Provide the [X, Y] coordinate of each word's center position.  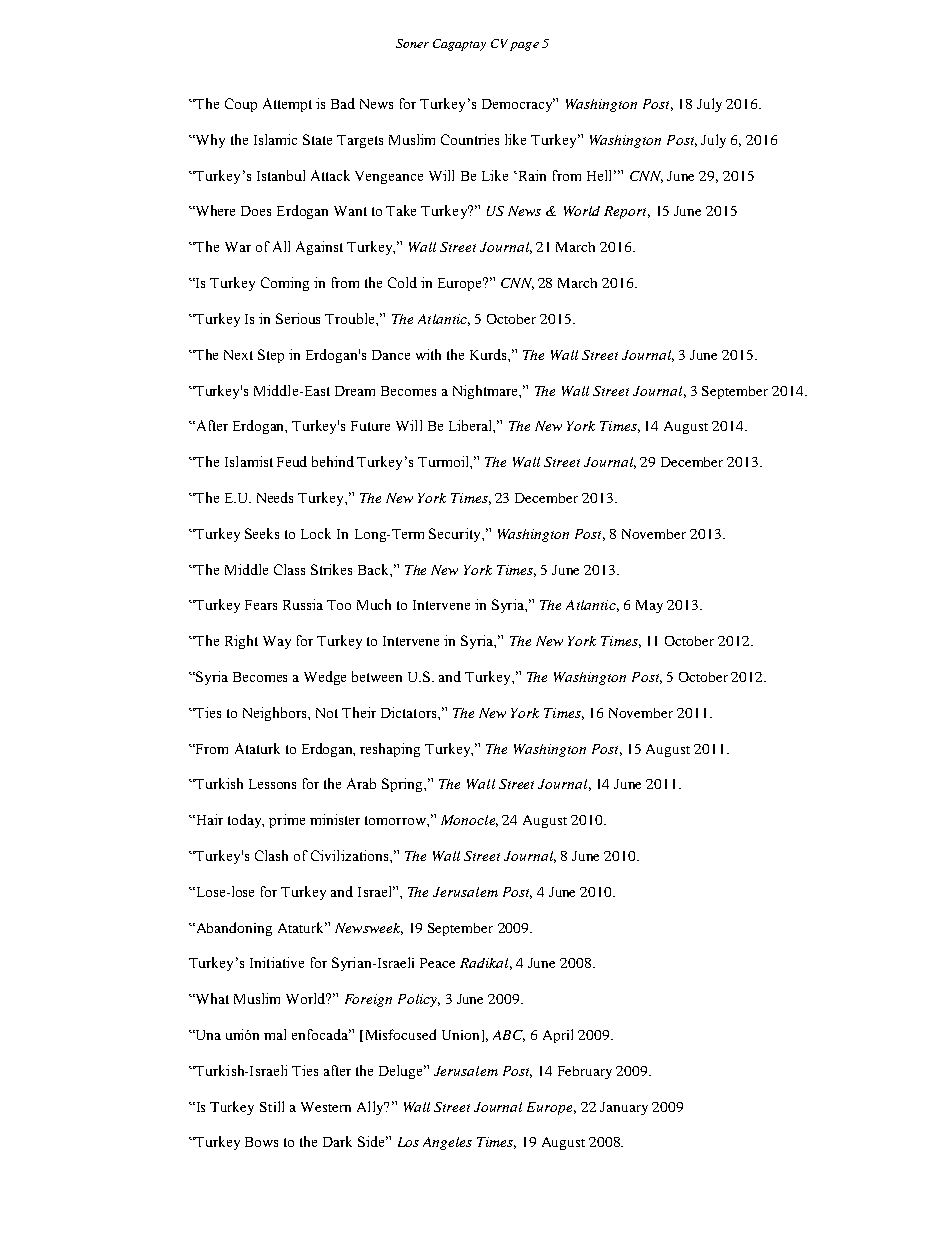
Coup [241, 105]
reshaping [390, 750]
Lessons [272, 784]
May [649, 606]
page [524, 46]
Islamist [249, 461]
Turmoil [444, 461]
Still [272, 1106]
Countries [470, 139]
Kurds [489, 354]
